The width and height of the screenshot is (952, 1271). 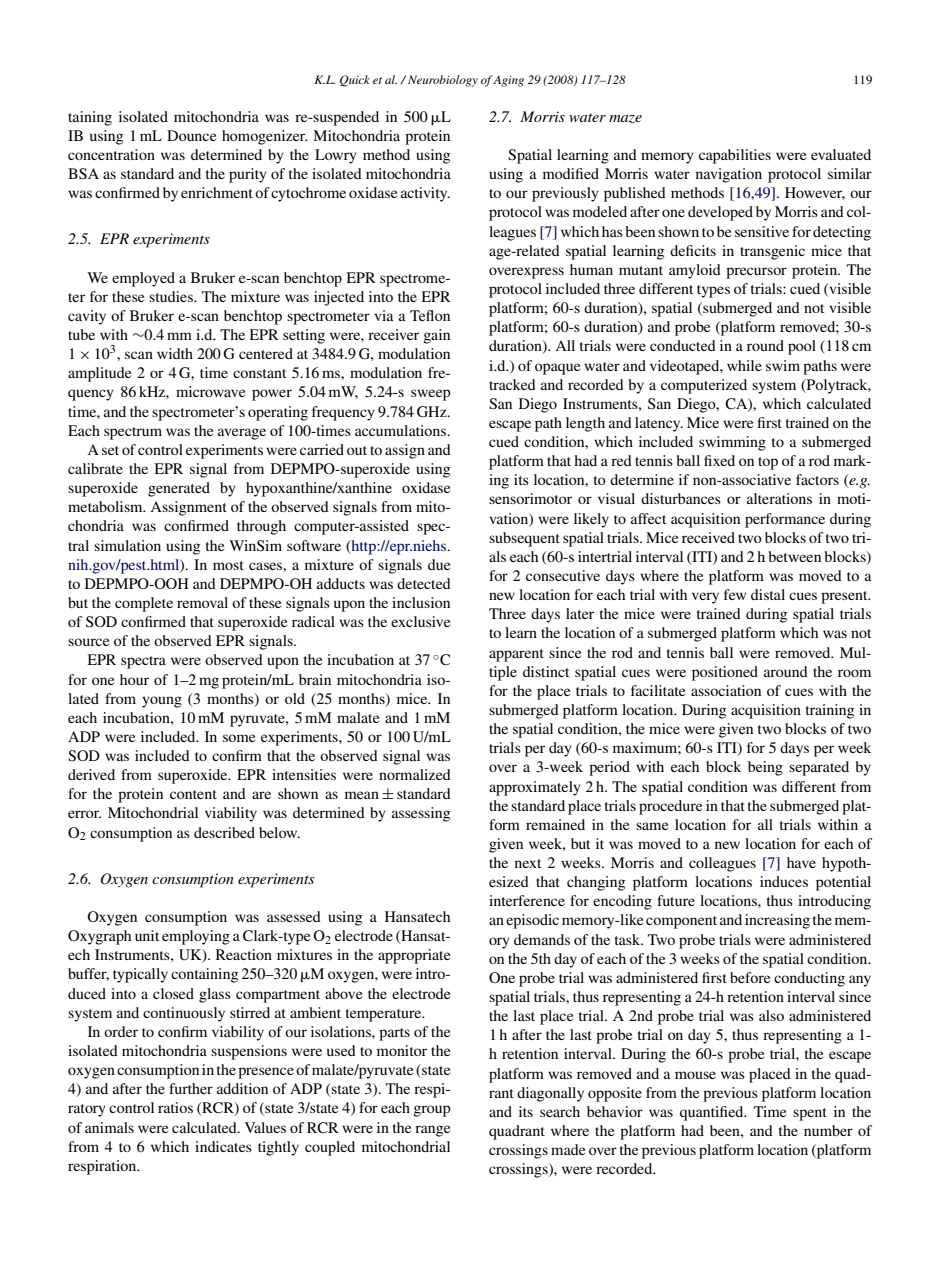 What do you see at coordinates (415, 774) in the screenshot?
I see `normalized` at bounding box center [415, 774].
